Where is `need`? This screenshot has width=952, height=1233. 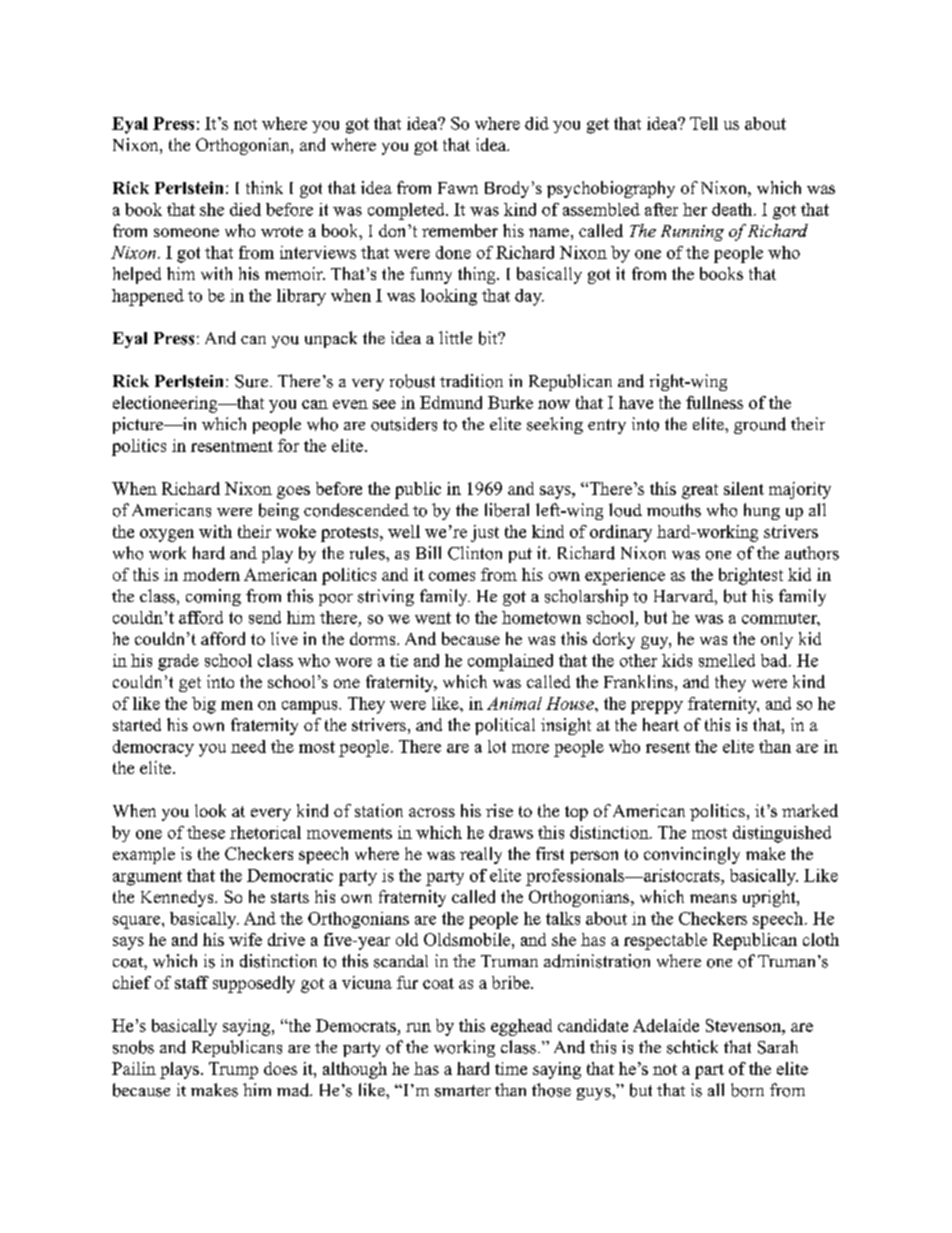 need is located at coordinates (248, 746).
